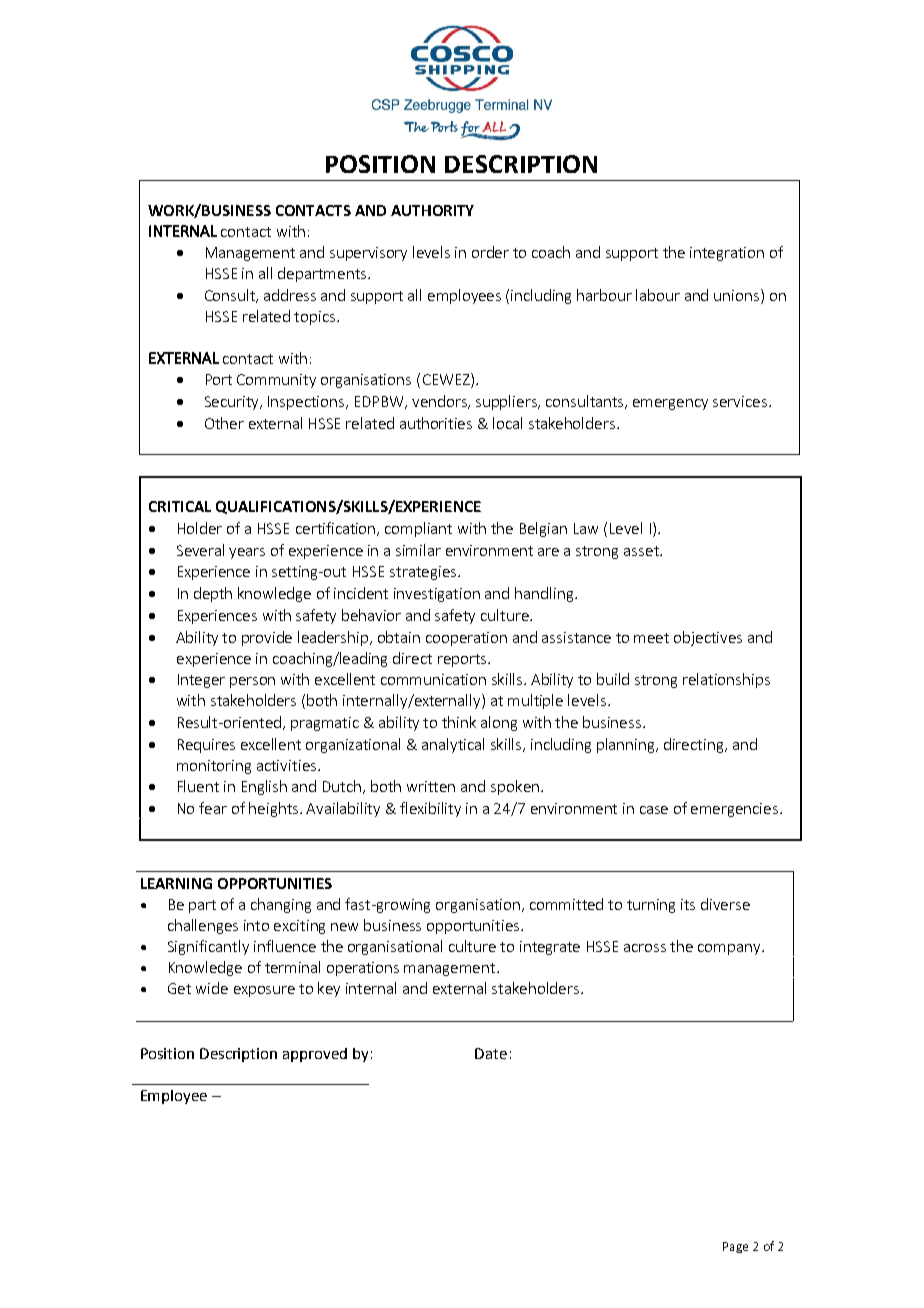 The width and height of the document is (924, 1308). Describe the element at coordinates (735, 1247) in the document. I see `Page` at that location.
